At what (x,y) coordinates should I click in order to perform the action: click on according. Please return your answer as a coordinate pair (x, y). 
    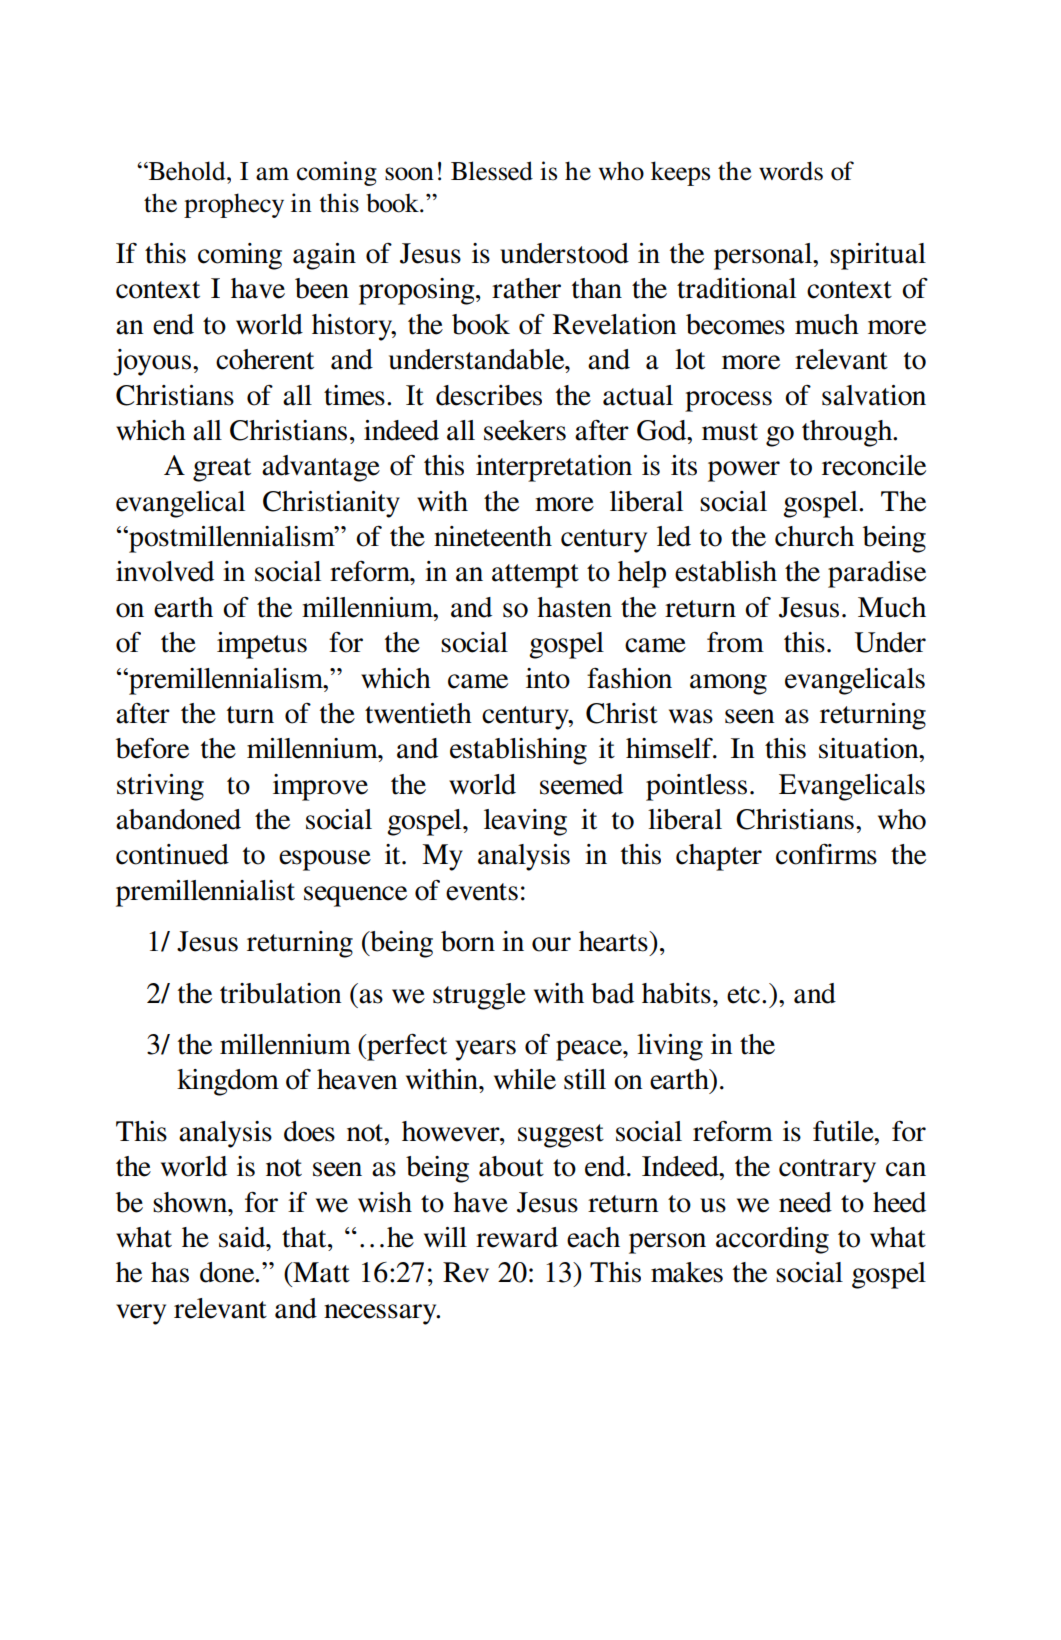
    Looking at the image, I should click on (772, 1240).
